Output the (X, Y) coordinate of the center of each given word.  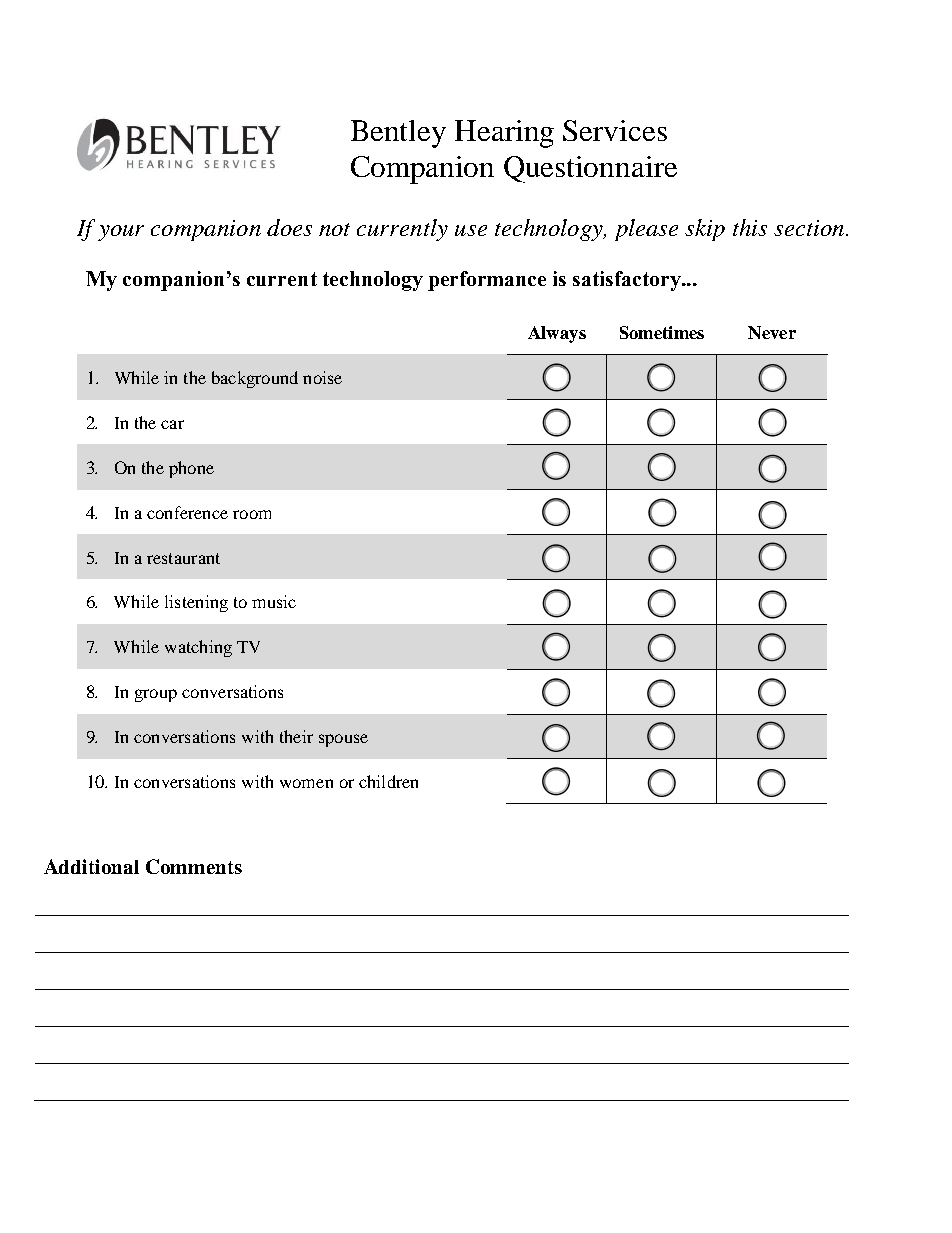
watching (198, 648)
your (121, 233)
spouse (343, 740)
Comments (194, 866)
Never (772, 332)
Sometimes (662, 332)
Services (615, 130)
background (255, 379)
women (306, 783)
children (388, 781)
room (252, 514)
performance (487, 281)
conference (187, 512)
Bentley (398, 134)
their (296, 736)
